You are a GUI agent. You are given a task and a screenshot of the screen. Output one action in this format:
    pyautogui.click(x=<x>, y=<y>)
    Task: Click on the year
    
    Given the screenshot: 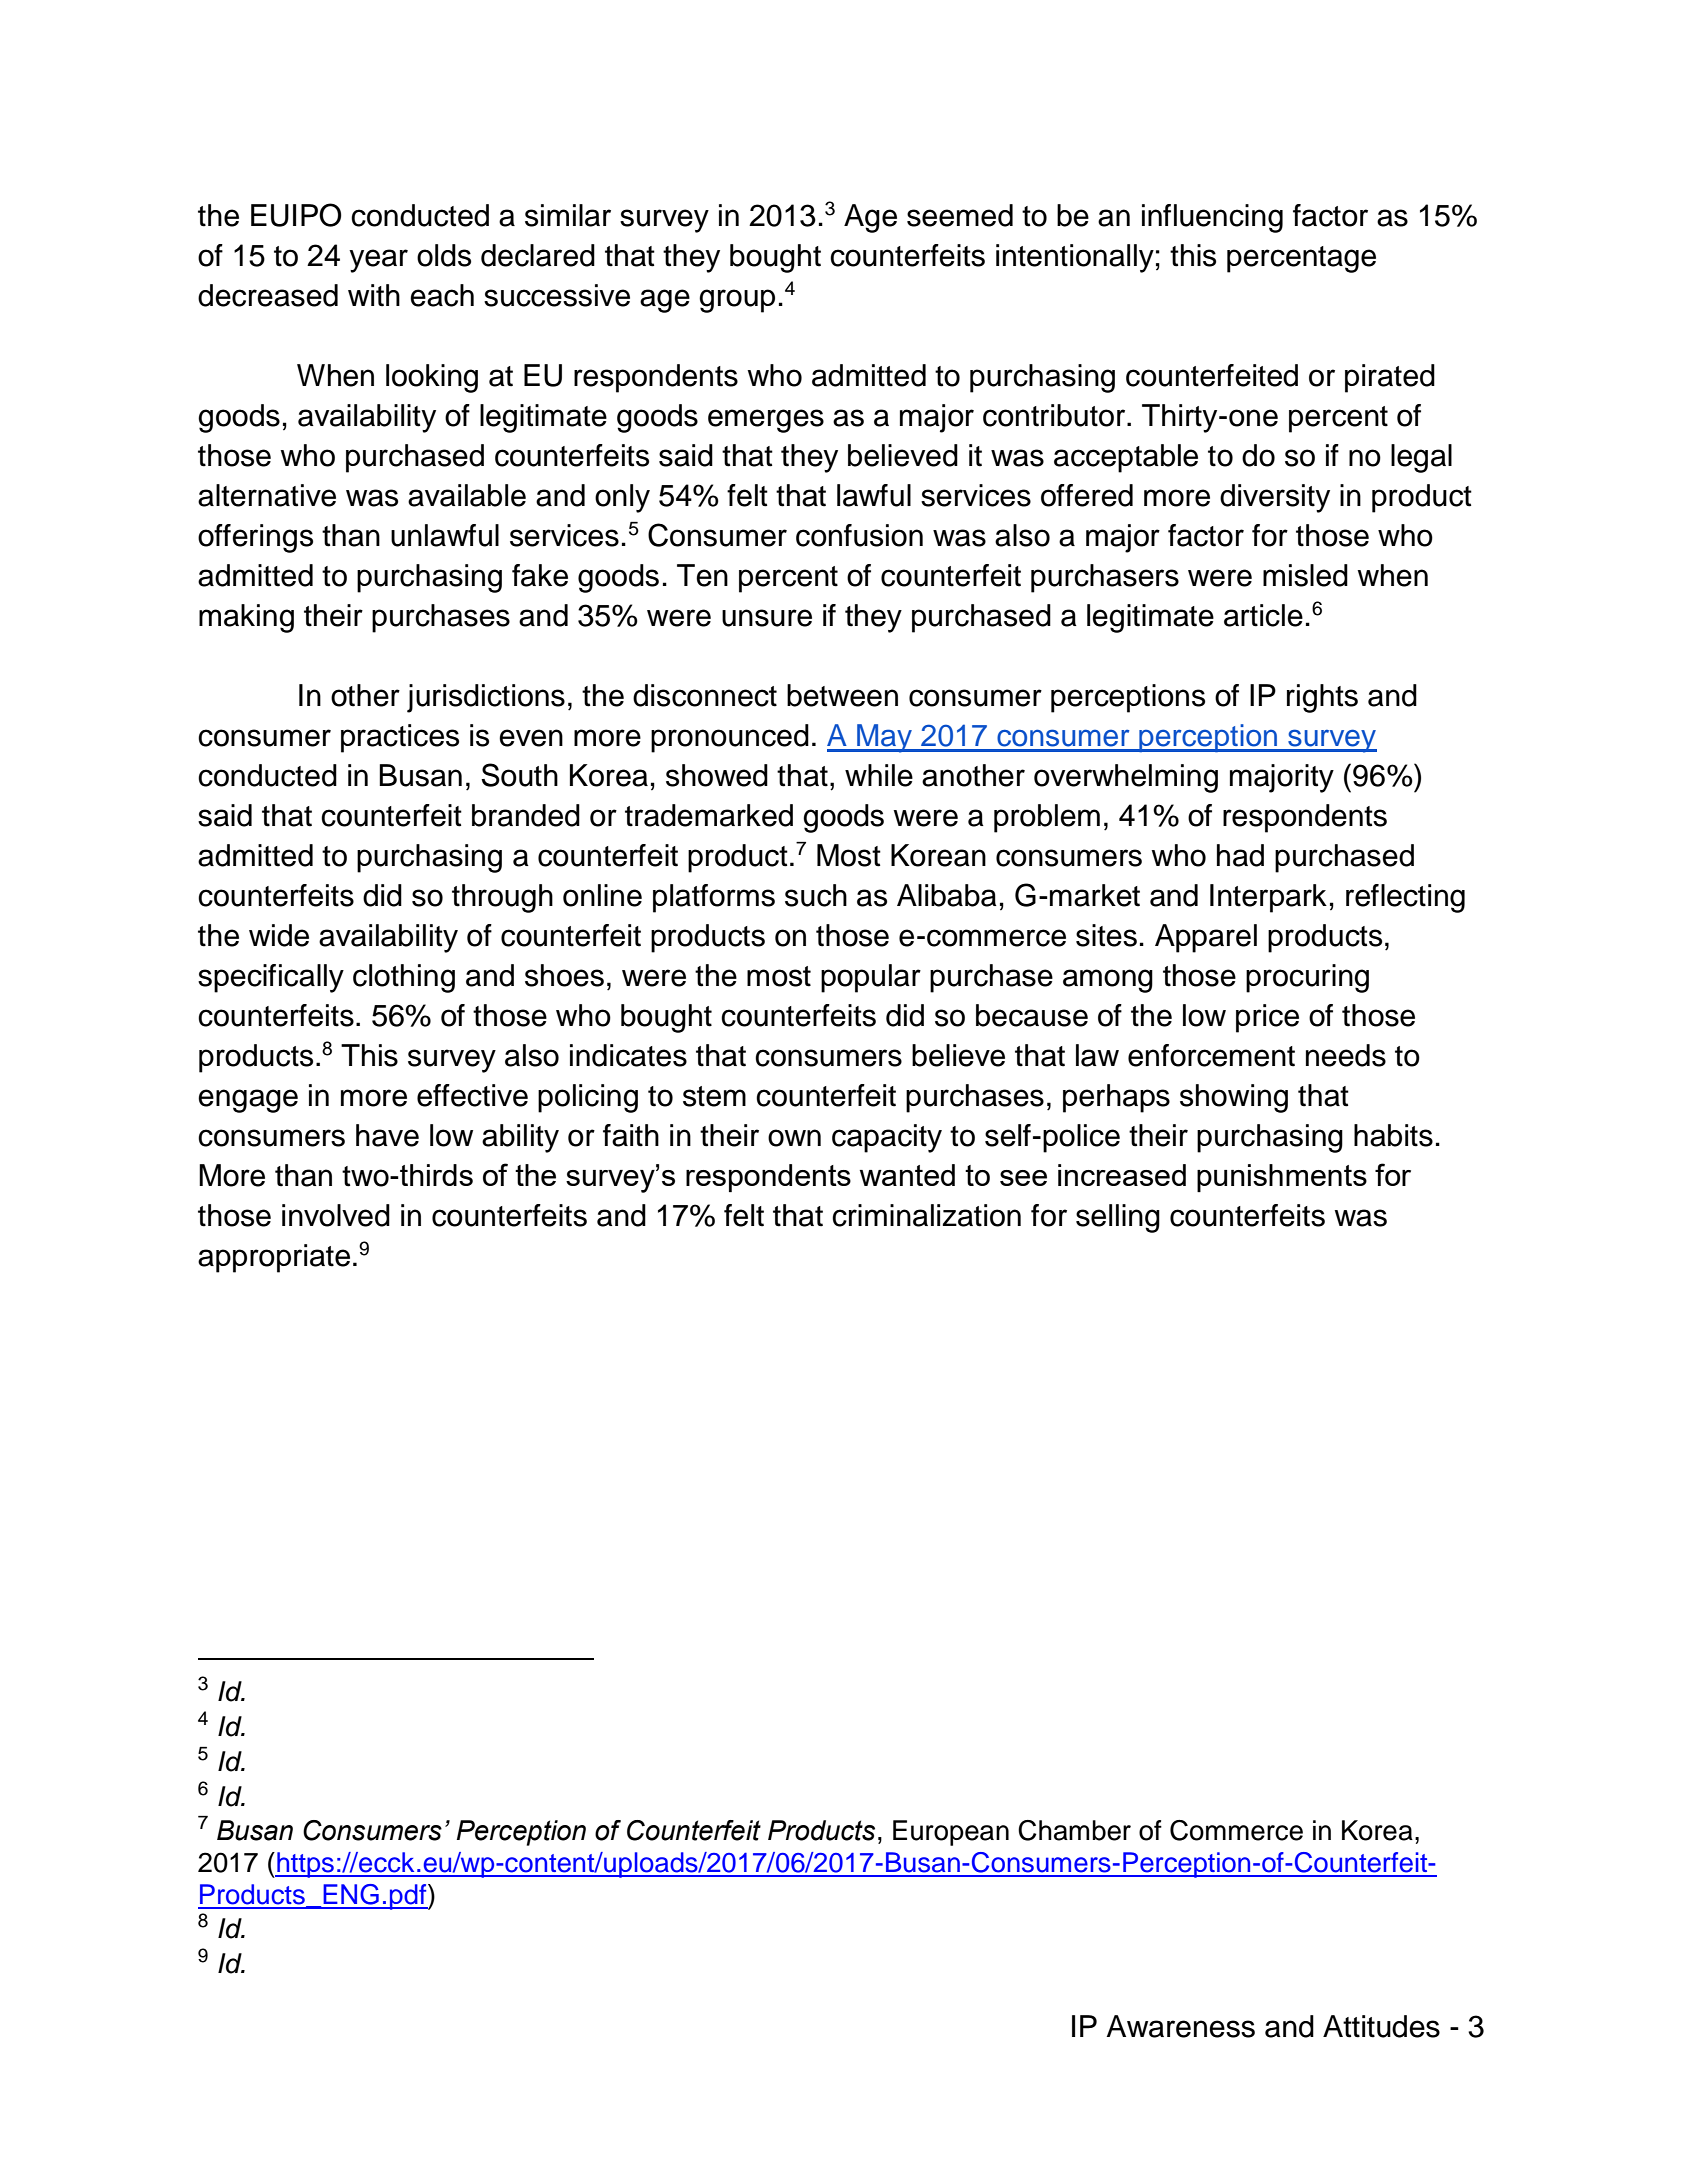 What is the action you would take?
    pyautogui.click(x=378, y=261)
